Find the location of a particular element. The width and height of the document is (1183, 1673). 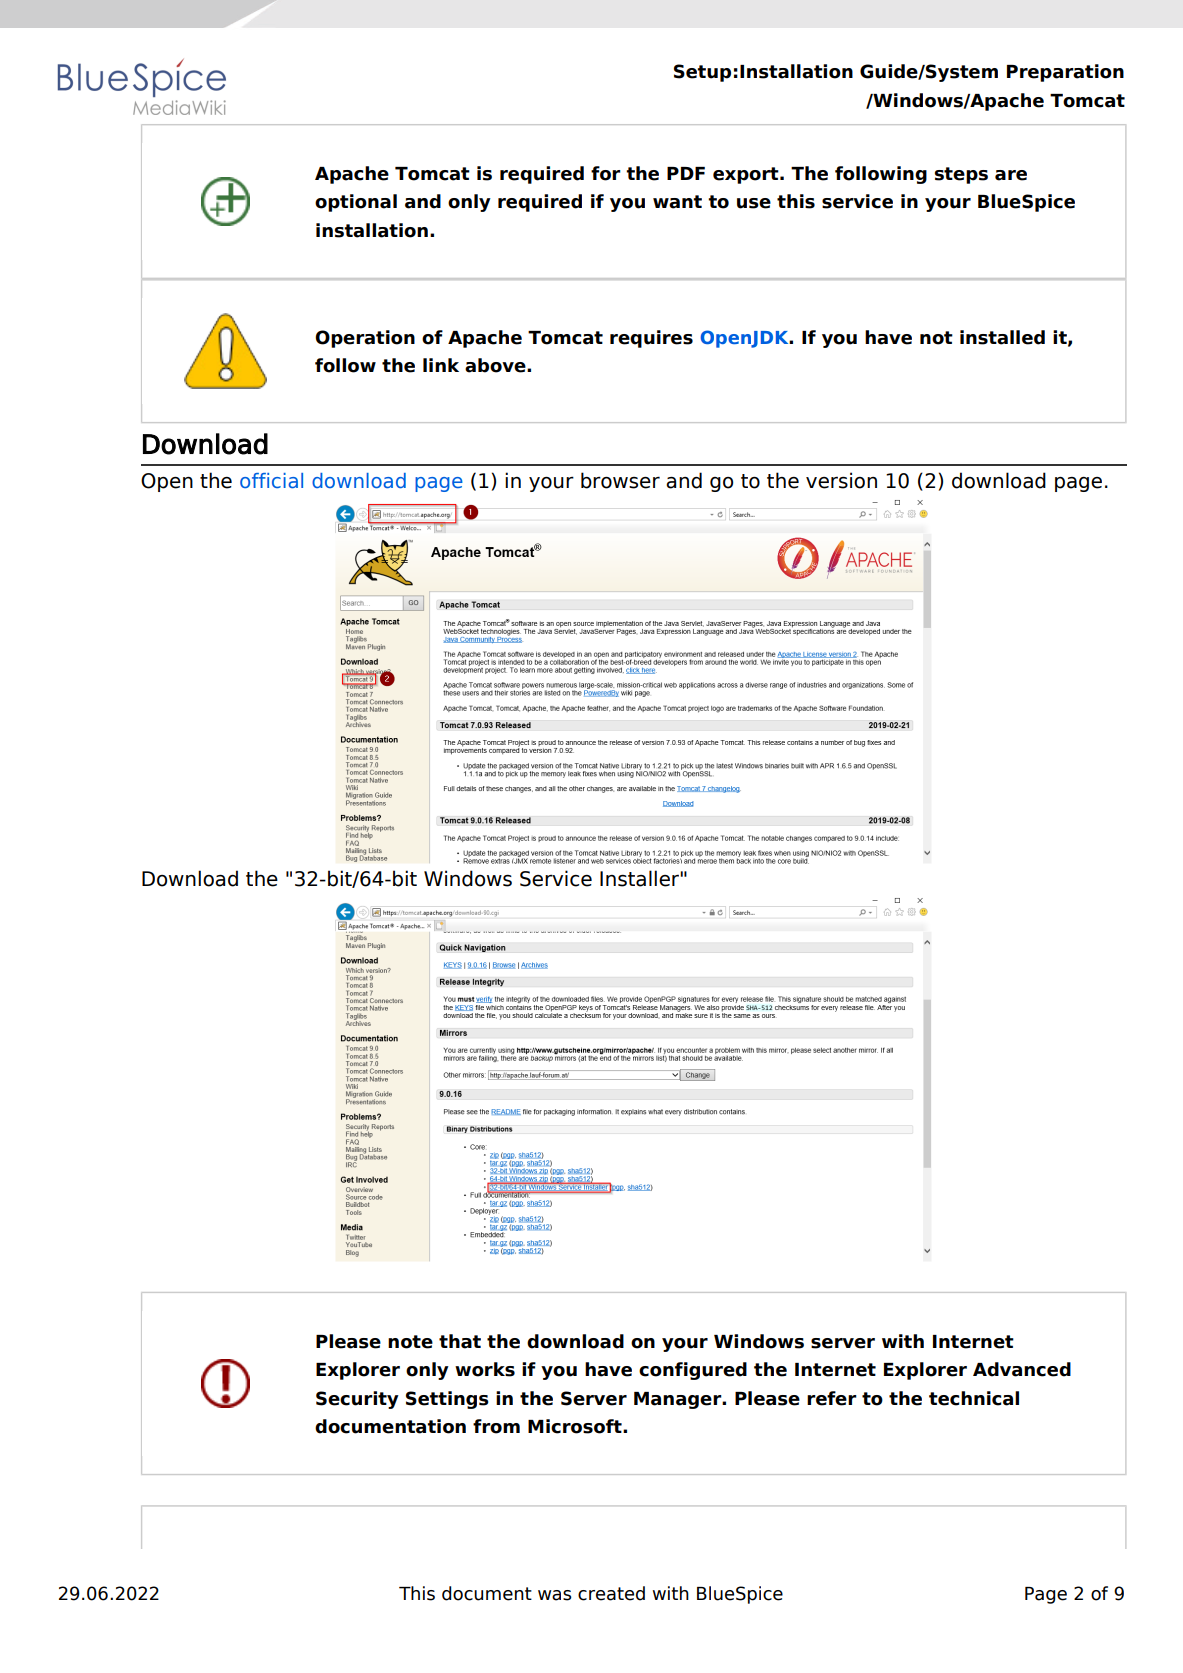

works is located at coordinates (485, 1369).
